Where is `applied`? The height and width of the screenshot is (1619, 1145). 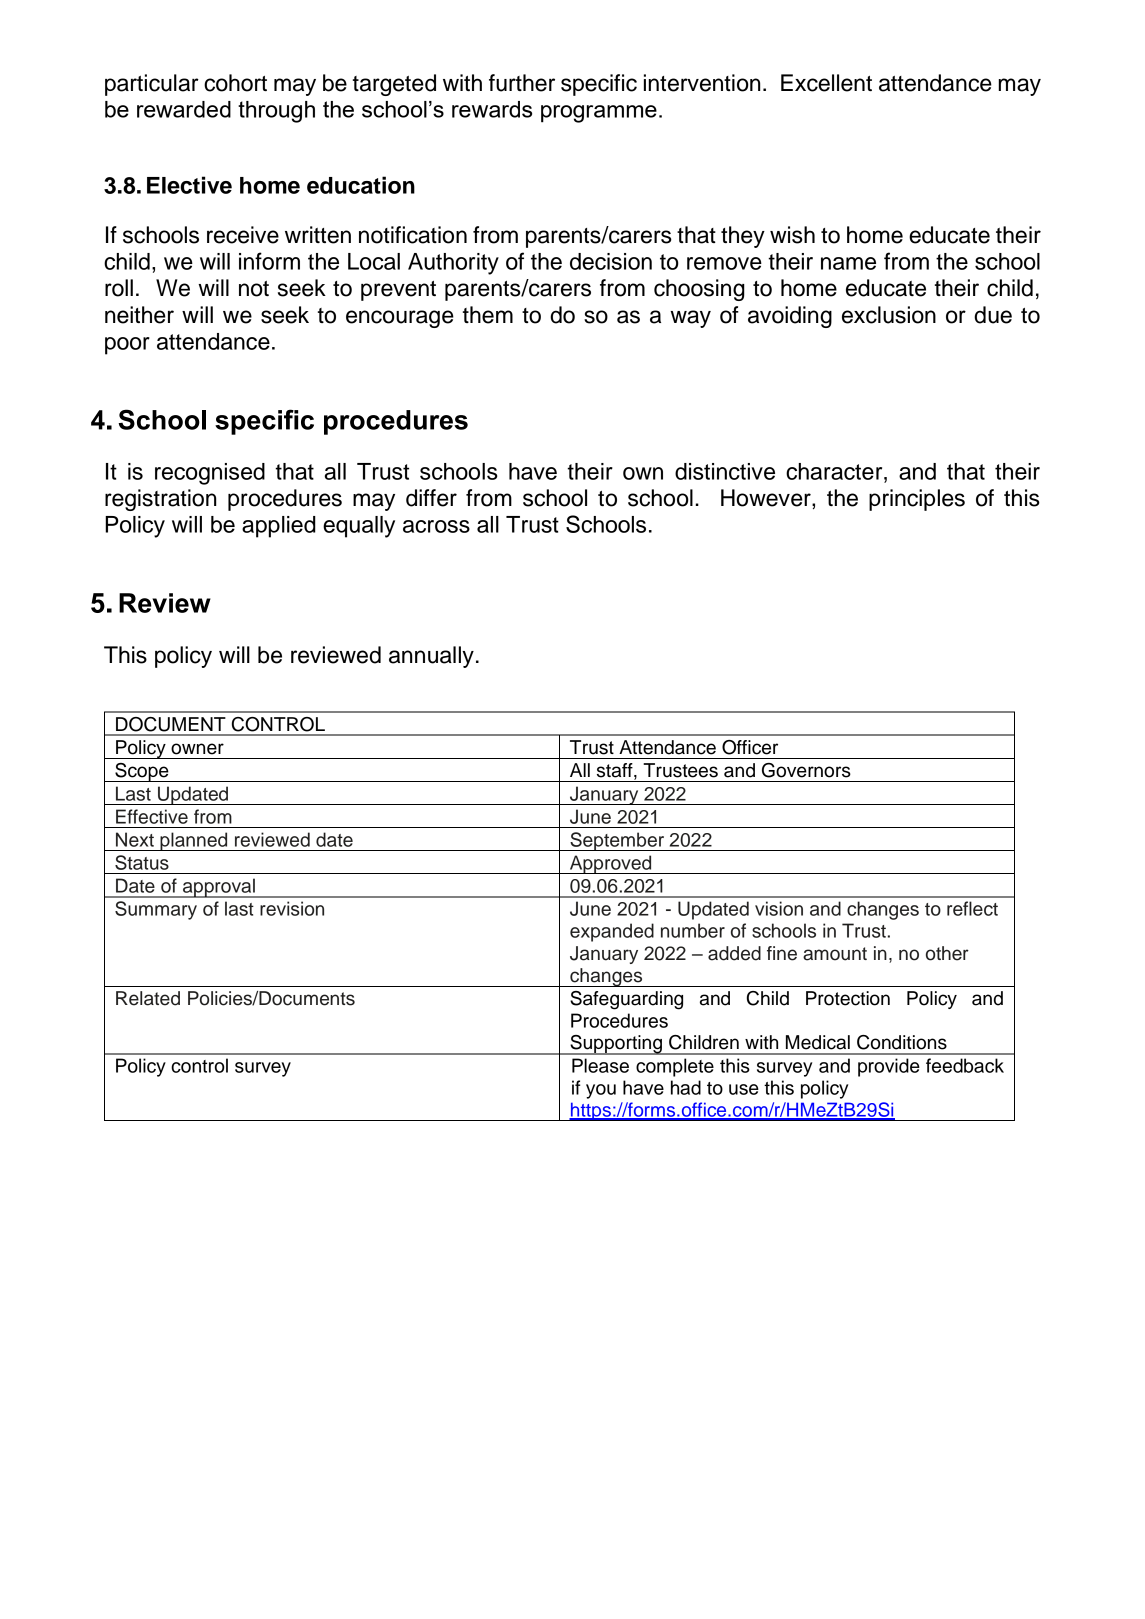
applied is located at coordinates (279, 527).
